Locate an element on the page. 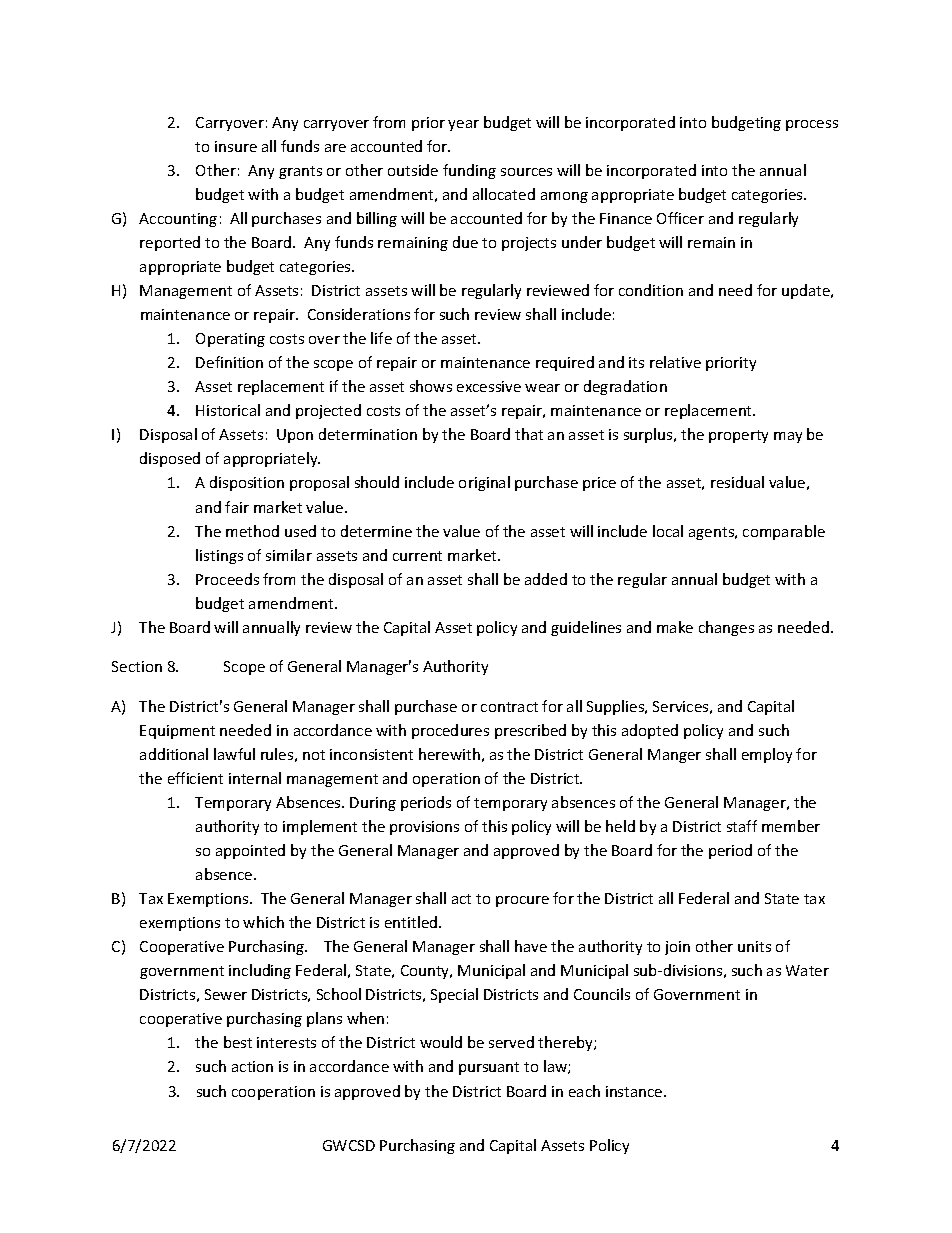 The height and width of the image is (1233, 952). relative is located at coordinates (675, 362).
